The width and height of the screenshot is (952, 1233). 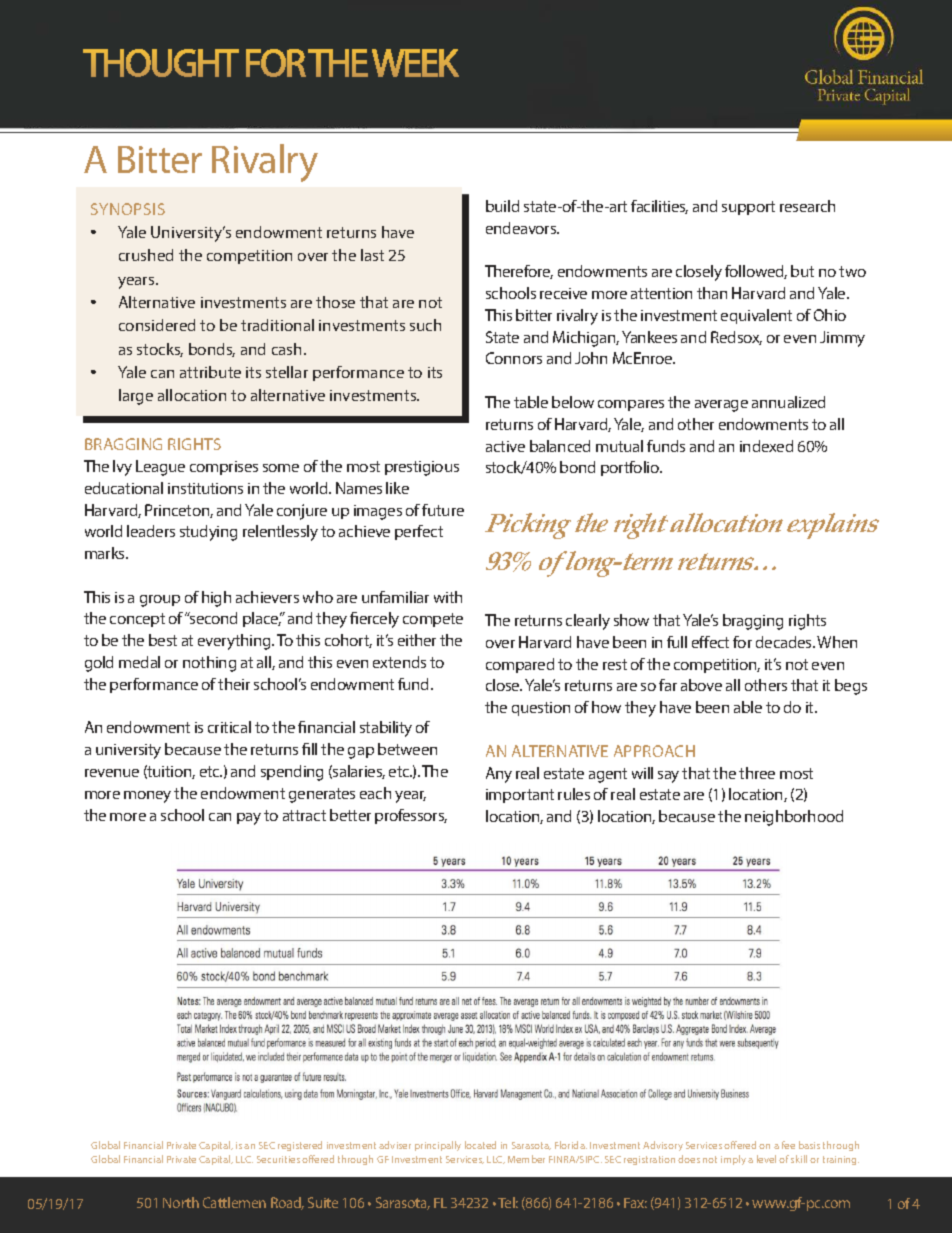 I want to click on crushed, so click(x=146, y=255).
